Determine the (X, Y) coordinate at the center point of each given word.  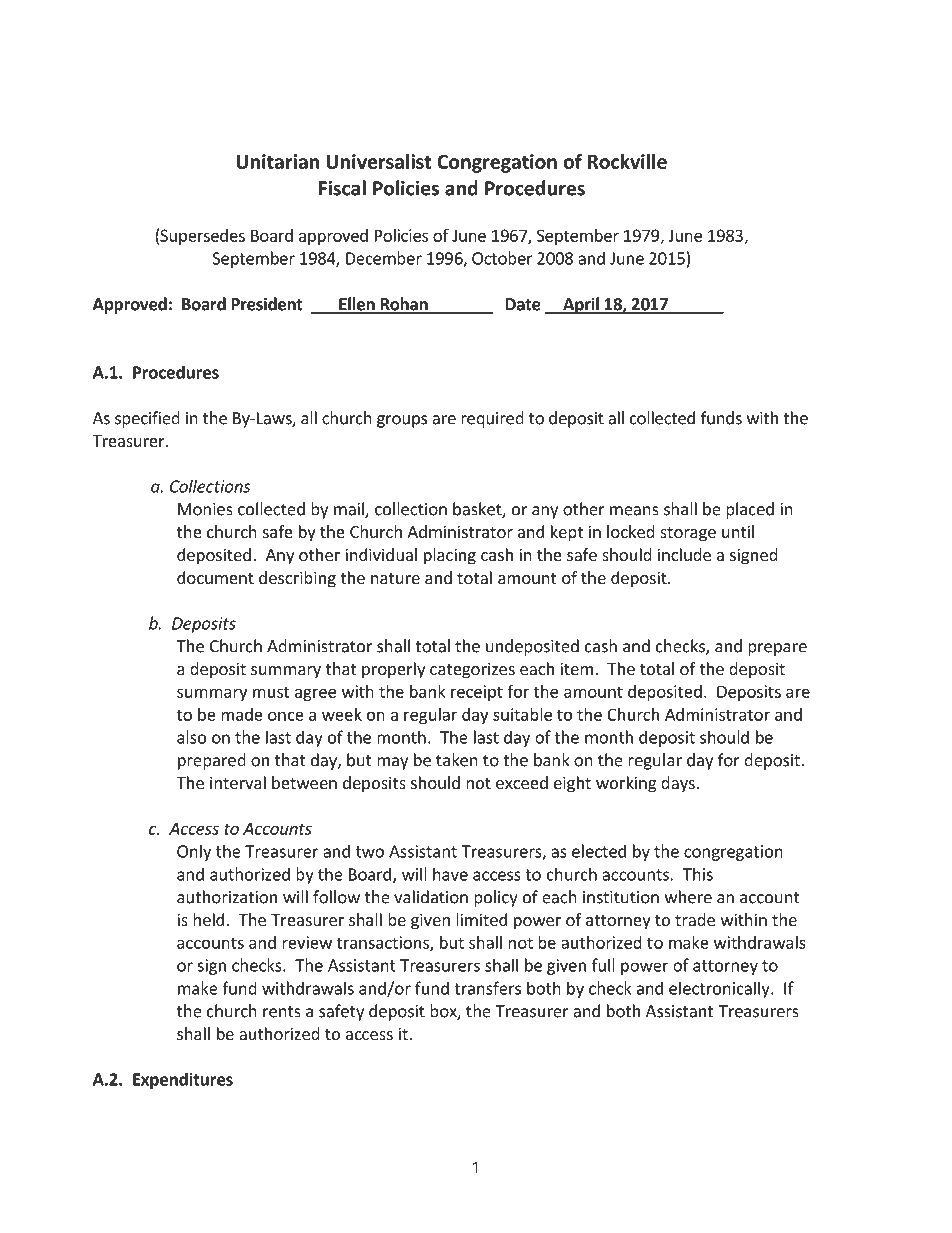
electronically (720, 989)
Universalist (379, 161)
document (215, 577)
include (684, 554)
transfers (487, 988)
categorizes (472, 670)
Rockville (627, 161)
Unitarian (277, 161)
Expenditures (183, 1080)
